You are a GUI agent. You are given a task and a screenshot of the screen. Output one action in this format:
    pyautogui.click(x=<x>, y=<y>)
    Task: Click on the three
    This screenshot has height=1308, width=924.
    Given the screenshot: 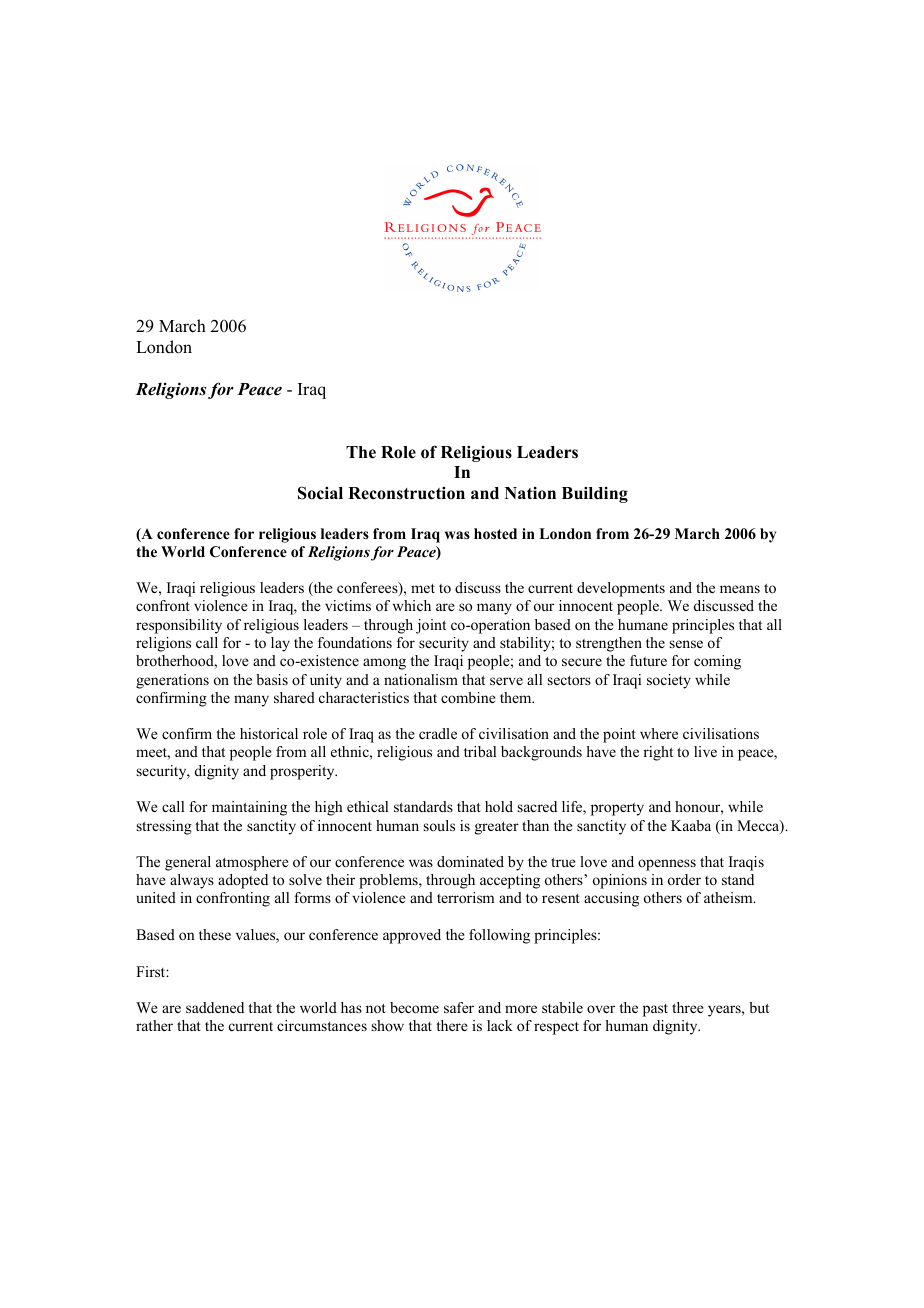 What is the action you would take?
    pyautogui.click(x=688, y=1007)
